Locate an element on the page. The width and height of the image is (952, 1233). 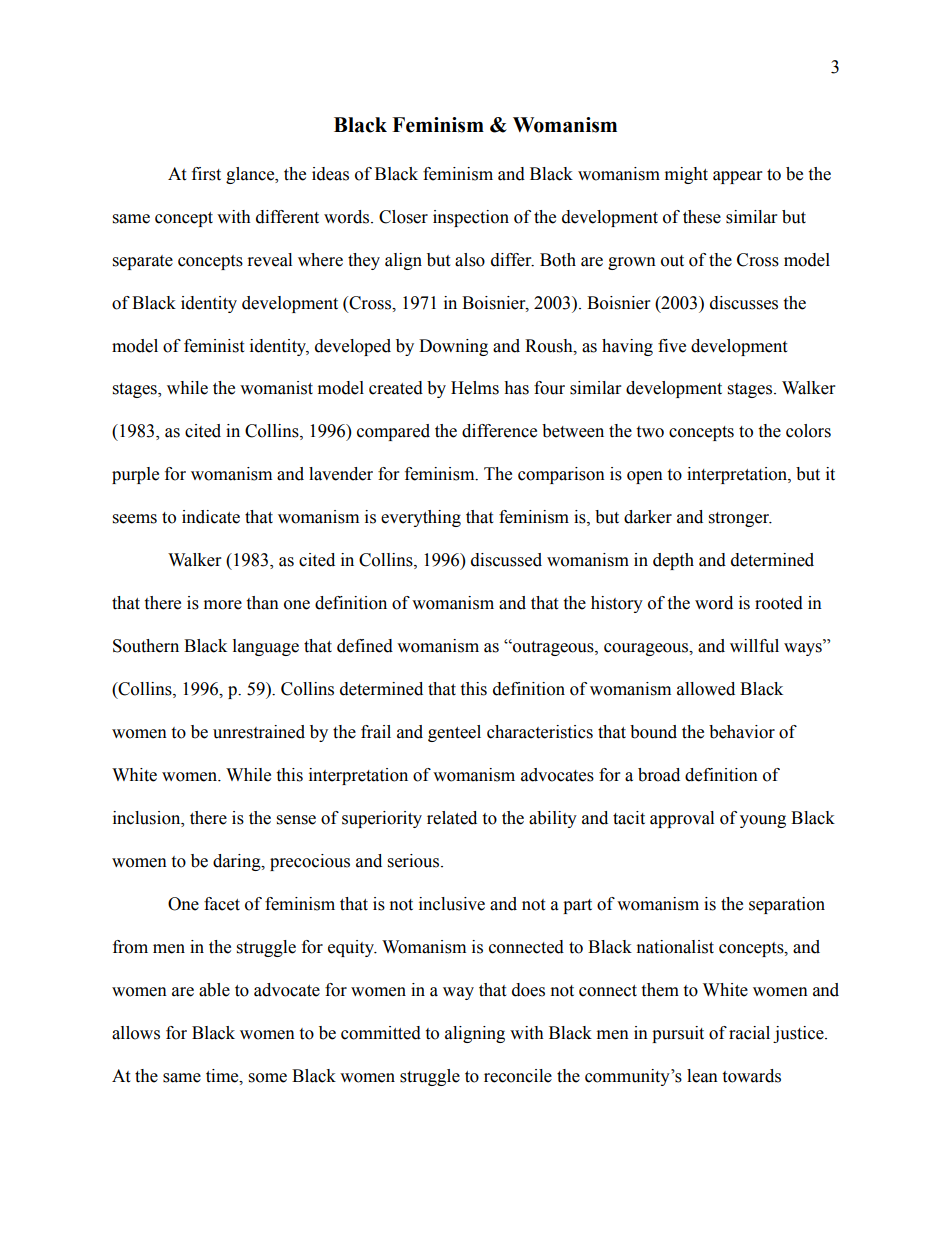
first is located at coordinates (206, 174).
